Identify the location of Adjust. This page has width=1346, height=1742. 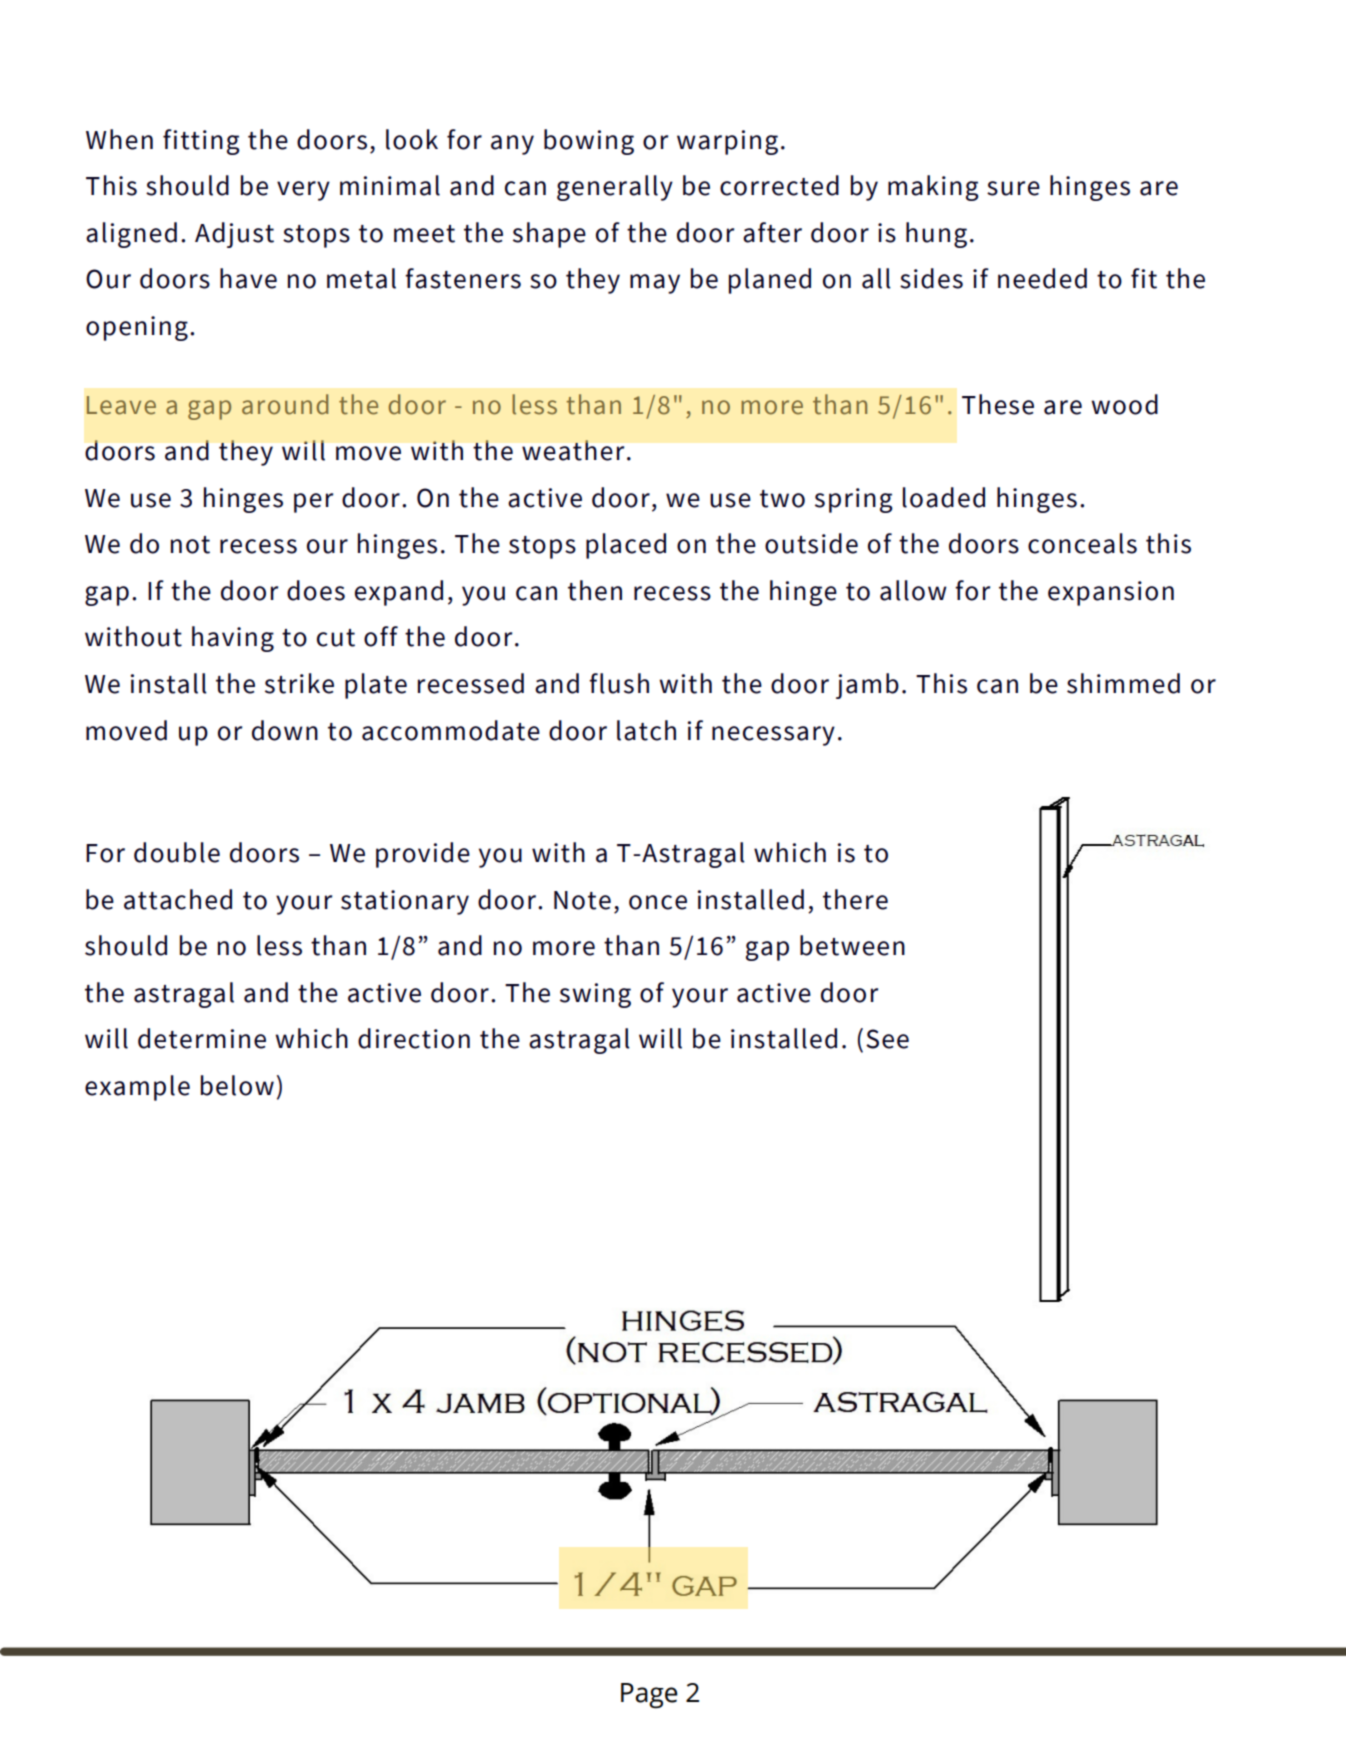
(234, 235).
